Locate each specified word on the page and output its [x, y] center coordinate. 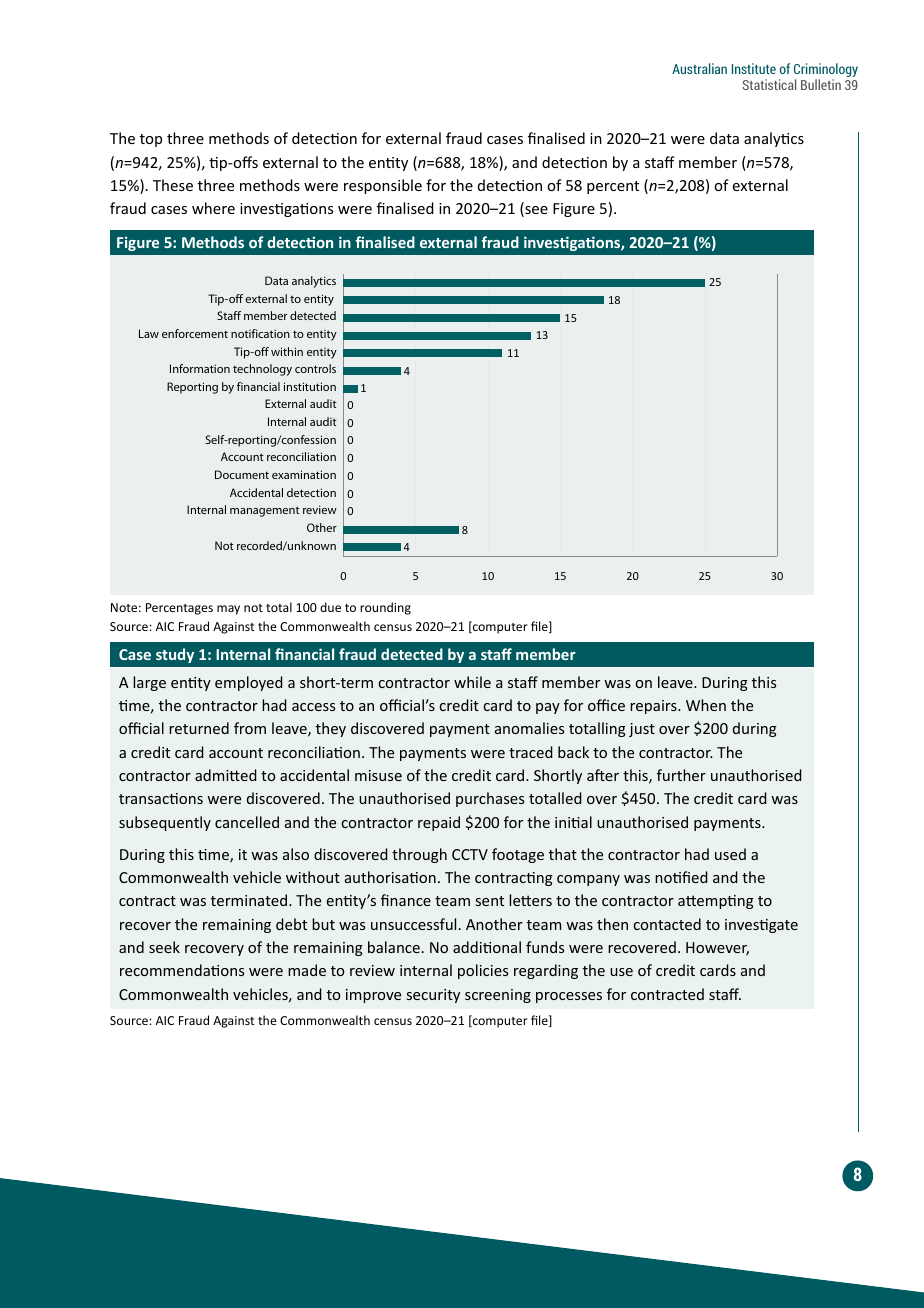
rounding [385, 608]
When [706, 705]
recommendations [182, 970]
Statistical [769, 84]
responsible [383, 186]
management [265, 511]
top [151, 140]
